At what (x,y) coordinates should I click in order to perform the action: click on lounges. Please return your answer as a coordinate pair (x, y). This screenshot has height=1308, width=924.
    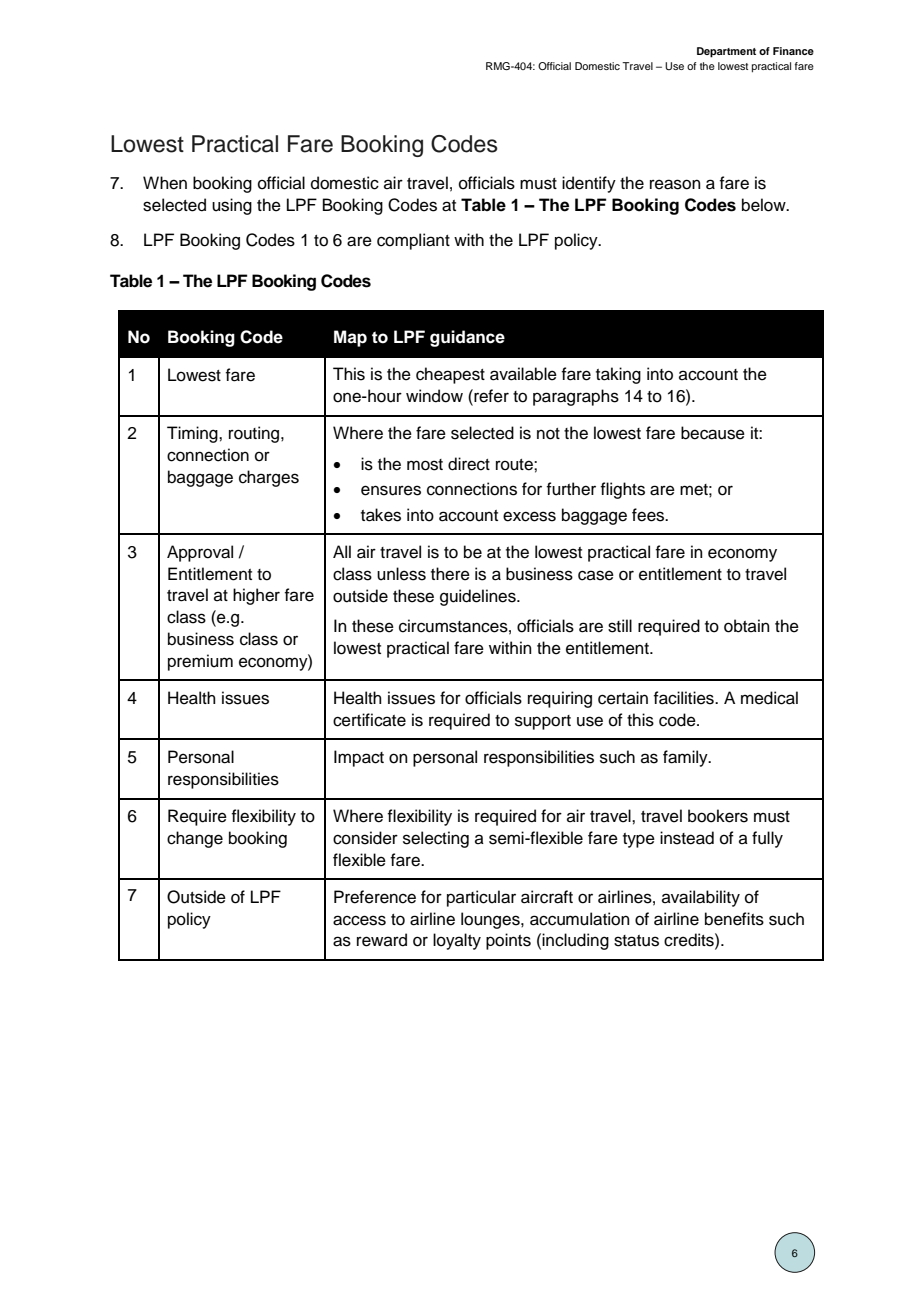
    Looking at the image, I should click on (491, 920).
